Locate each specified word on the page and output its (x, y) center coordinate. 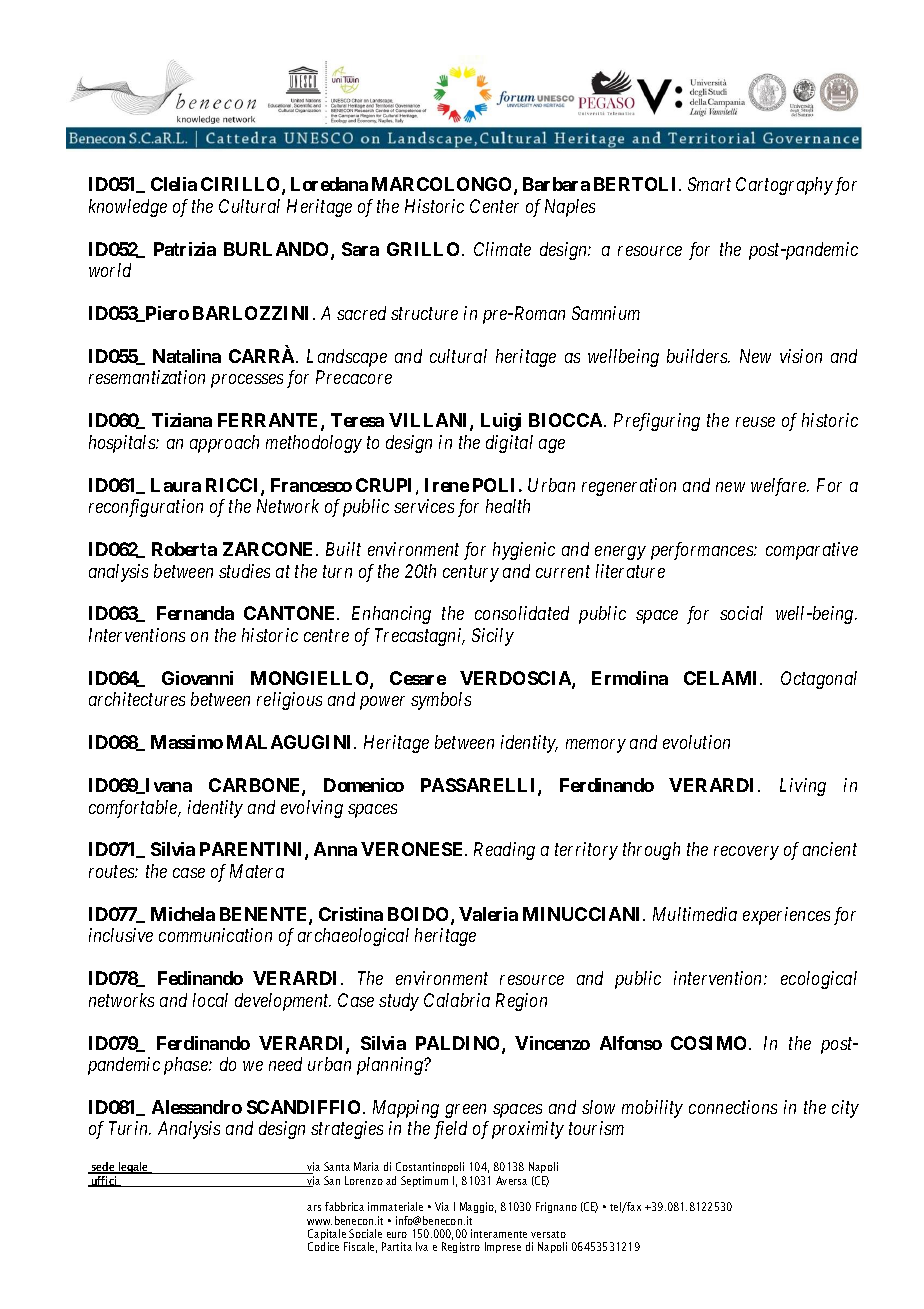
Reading (504, 851)
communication (215, 935)
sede (103, 1168)
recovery (746, 853)
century (471, 573)
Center (494, 206)
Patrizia (185, 249)
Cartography (784, 186)
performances (703, 551)
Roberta (184, 549)
